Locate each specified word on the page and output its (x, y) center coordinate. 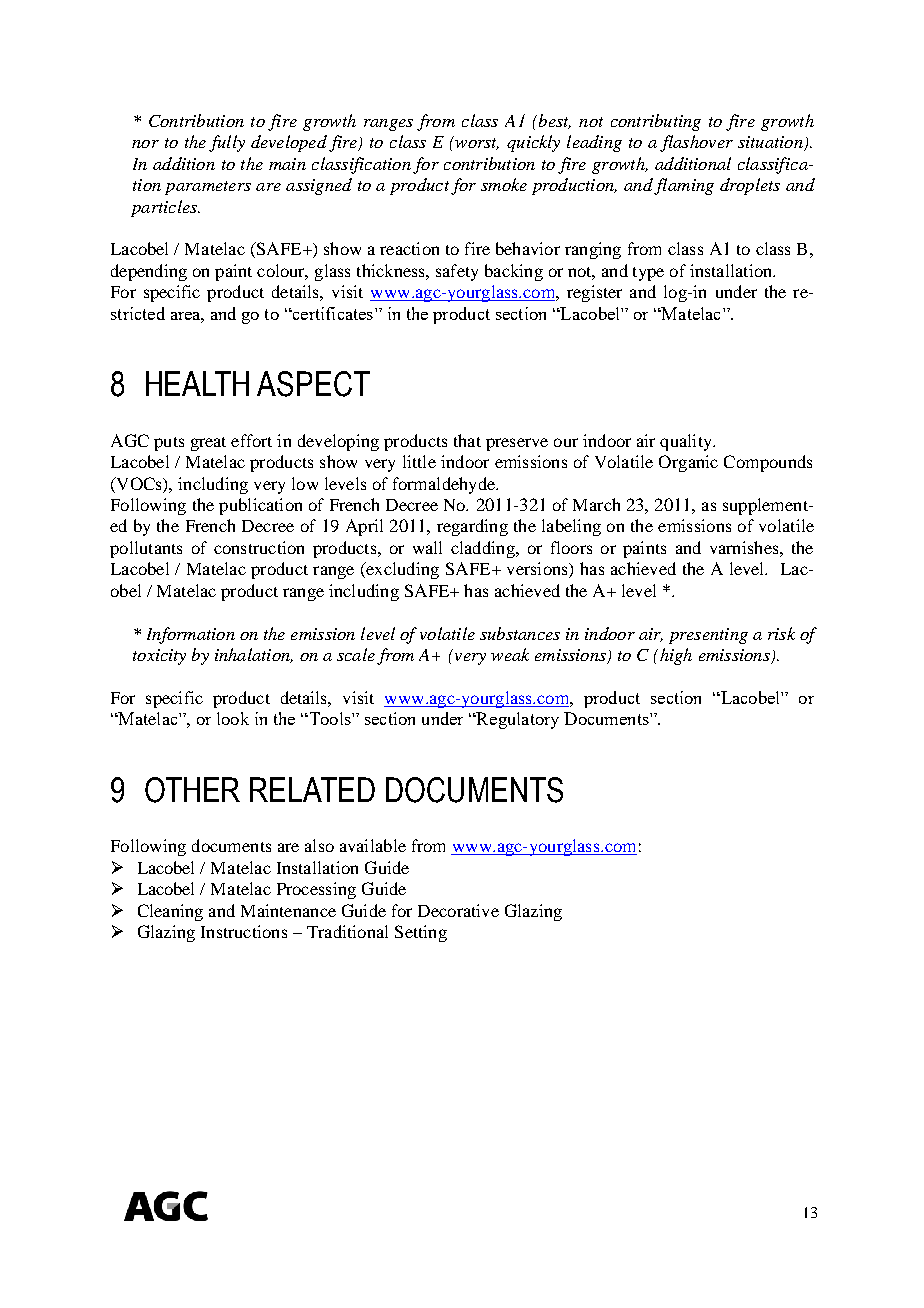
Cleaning (170, 912)
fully (227, 143)
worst (476, 143)
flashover (696, 143)
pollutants (146, 549)
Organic (688, 463)
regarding (472, 527)
